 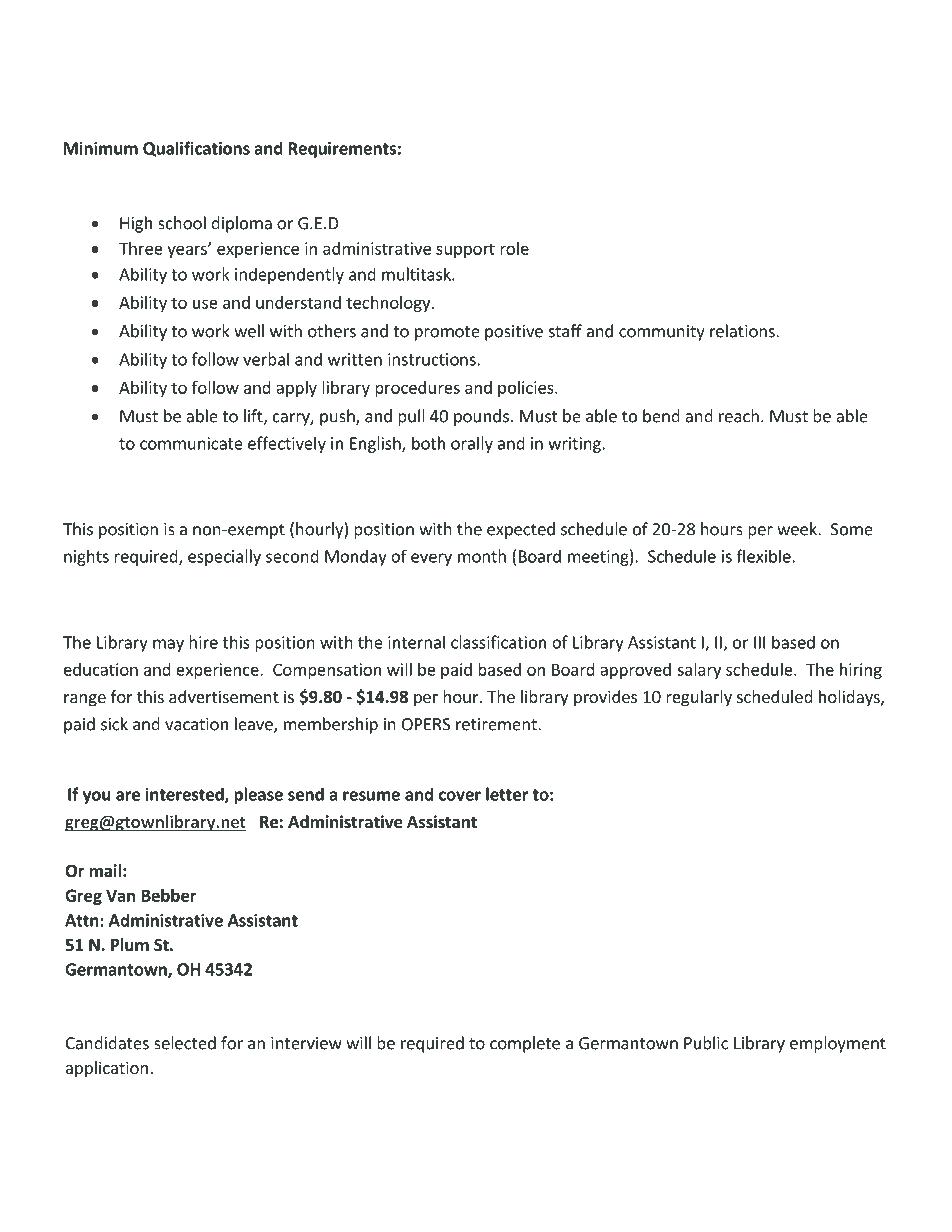 I want to click on selected, so click(x=185, y=1043).
